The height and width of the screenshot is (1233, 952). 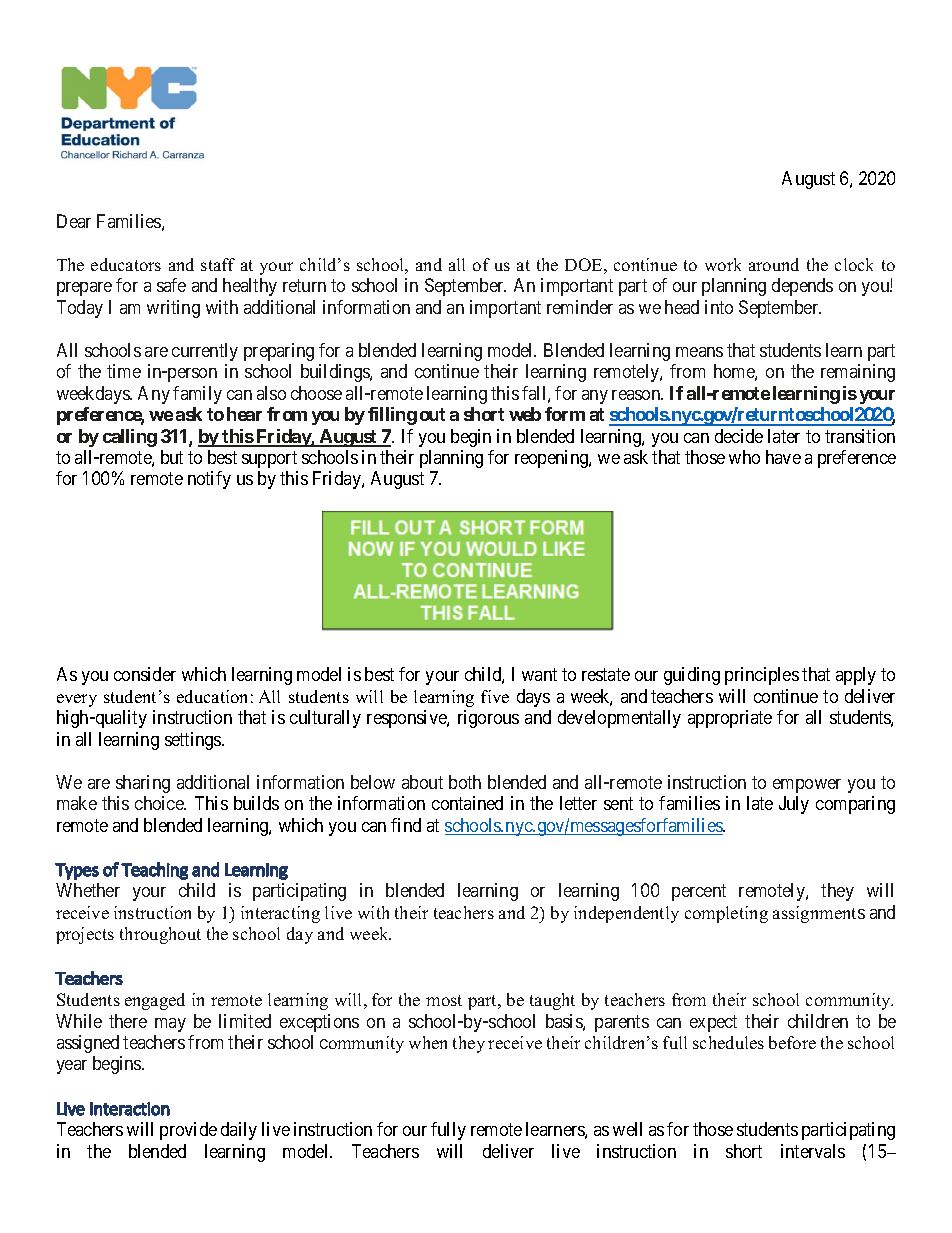 What do you see at coordinates (726, 914) in the screenshot?
I see `completing` at bounding box center [726, 914].
